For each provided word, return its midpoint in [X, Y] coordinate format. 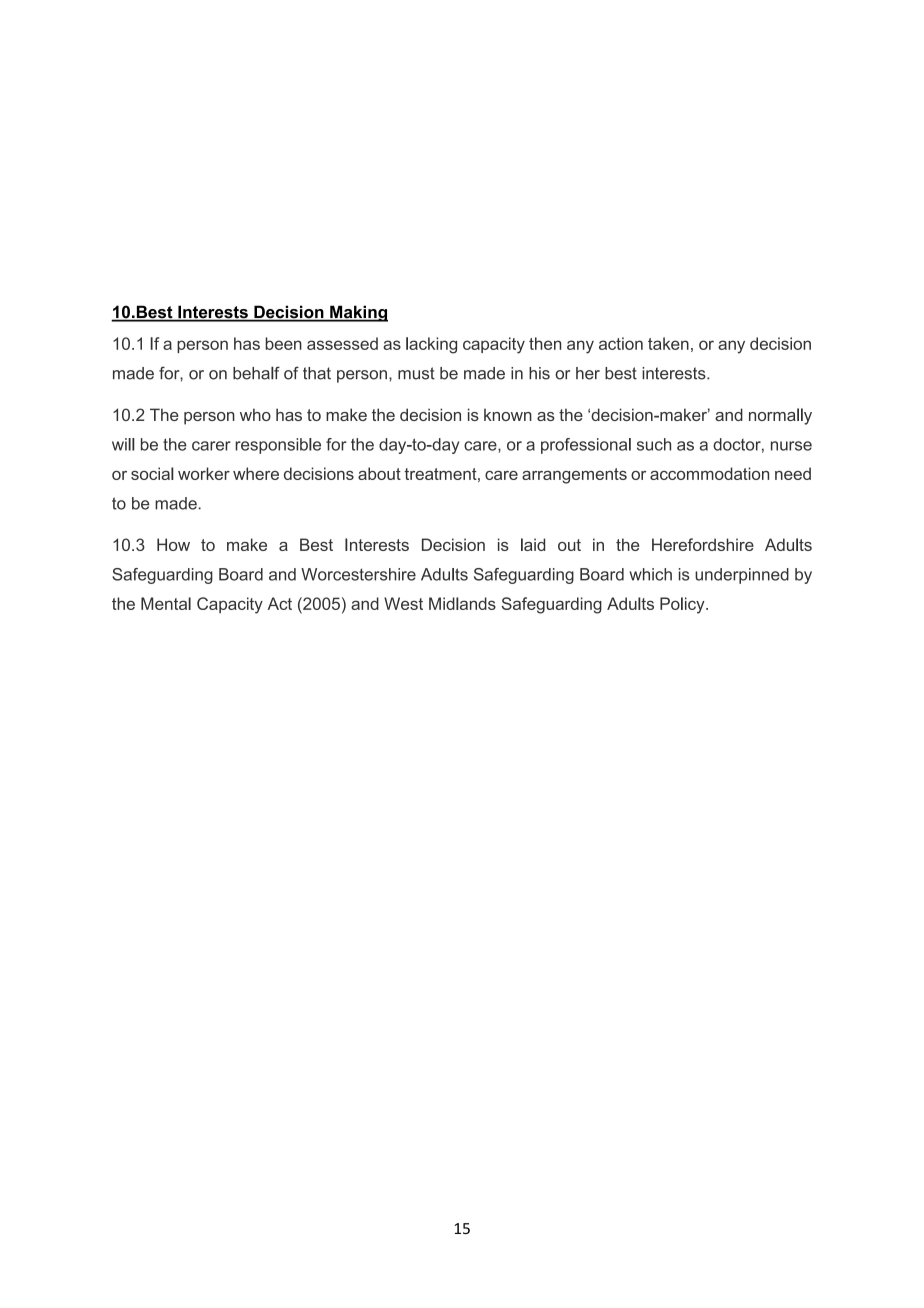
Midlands [462, 603]
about [379, 473]
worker [204, 473]
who [255, 414]
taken [668, 343]
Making [358, 313]
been [283, 343]
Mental [166, 603]
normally [780, 416]
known [508, 414]
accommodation [709, 473]
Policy [683, 605]
